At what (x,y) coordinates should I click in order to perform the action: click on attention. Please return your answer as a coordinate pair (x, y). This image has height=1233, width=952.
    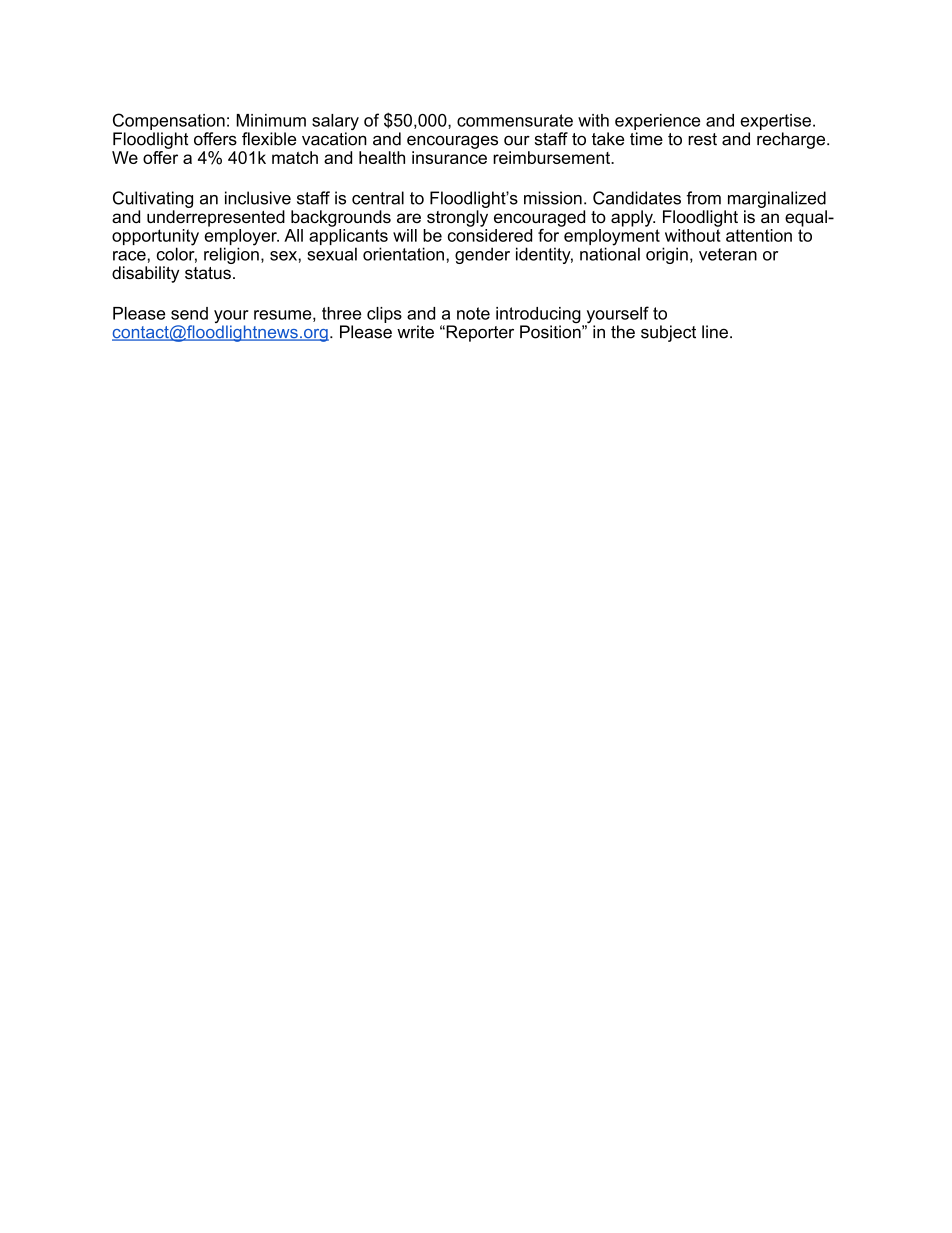
    Looking at the image, I should click on (759, 235).
